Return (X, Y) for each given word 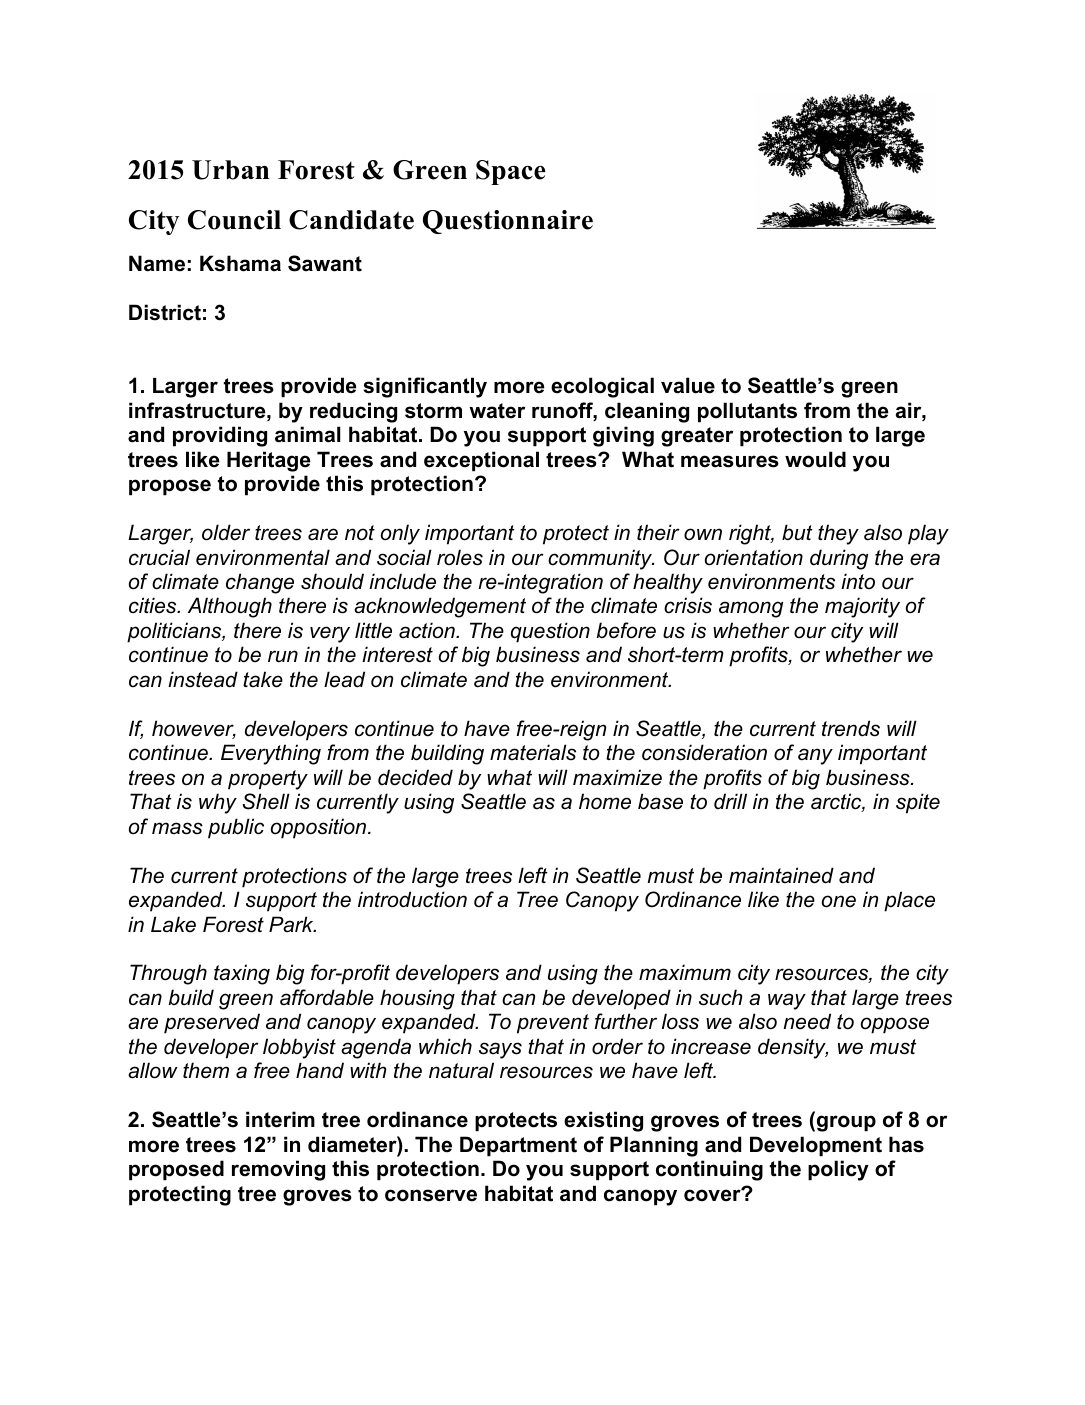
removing (278, 1170)
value (688, 385)
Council (234, 220)
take (263, 679)
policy (838, 1170)
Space (511, 172)
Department (518, 1146)
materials (533, 752)
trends (851, 728)
